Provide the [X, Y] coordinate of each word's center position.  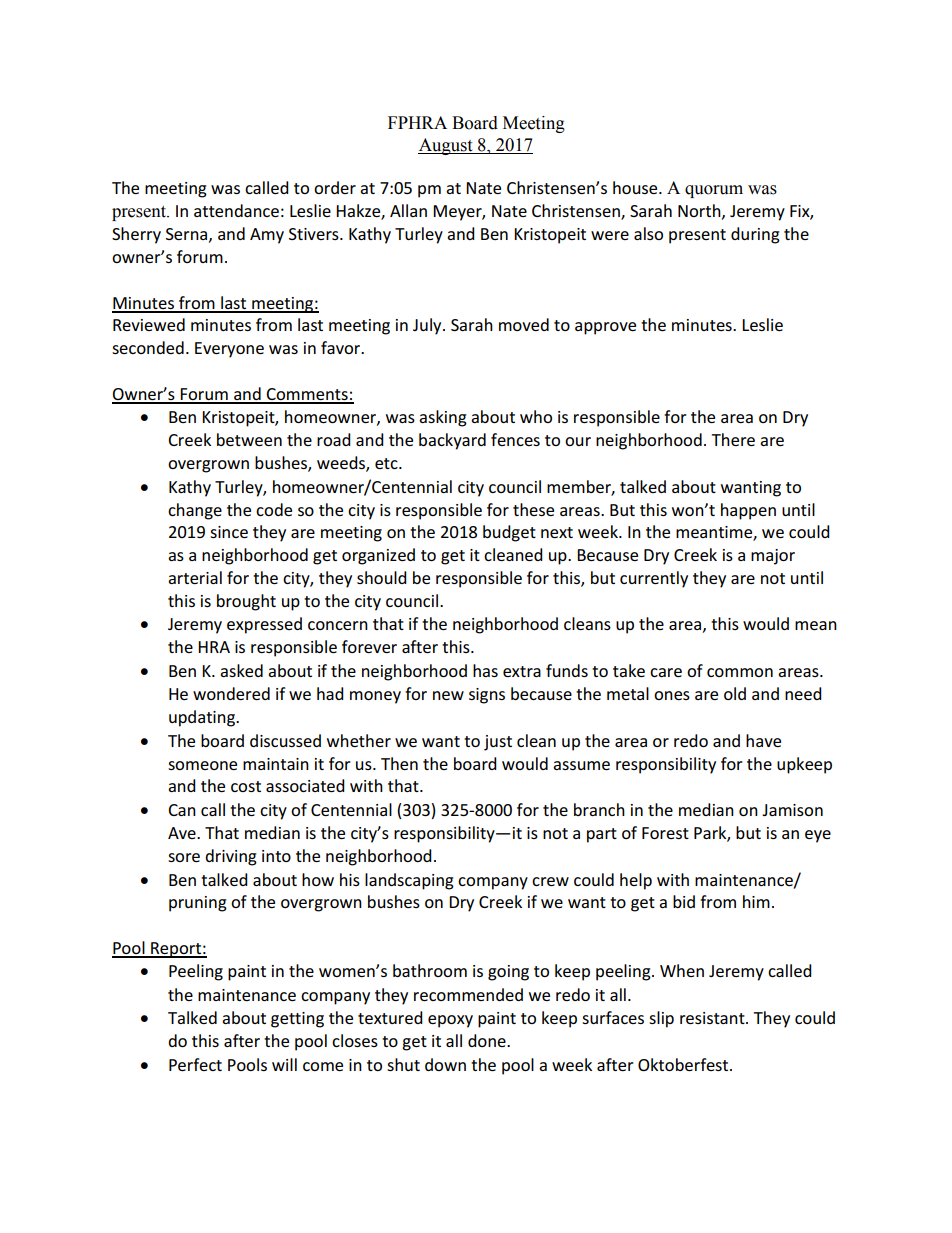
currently [654, 579]
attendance [236, 210]
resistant [713, 1018]
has [485, 670]
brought [246, 602]
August [446, 146]
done [488, 1040]
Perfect [195, 1064]
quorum [714, 191]
